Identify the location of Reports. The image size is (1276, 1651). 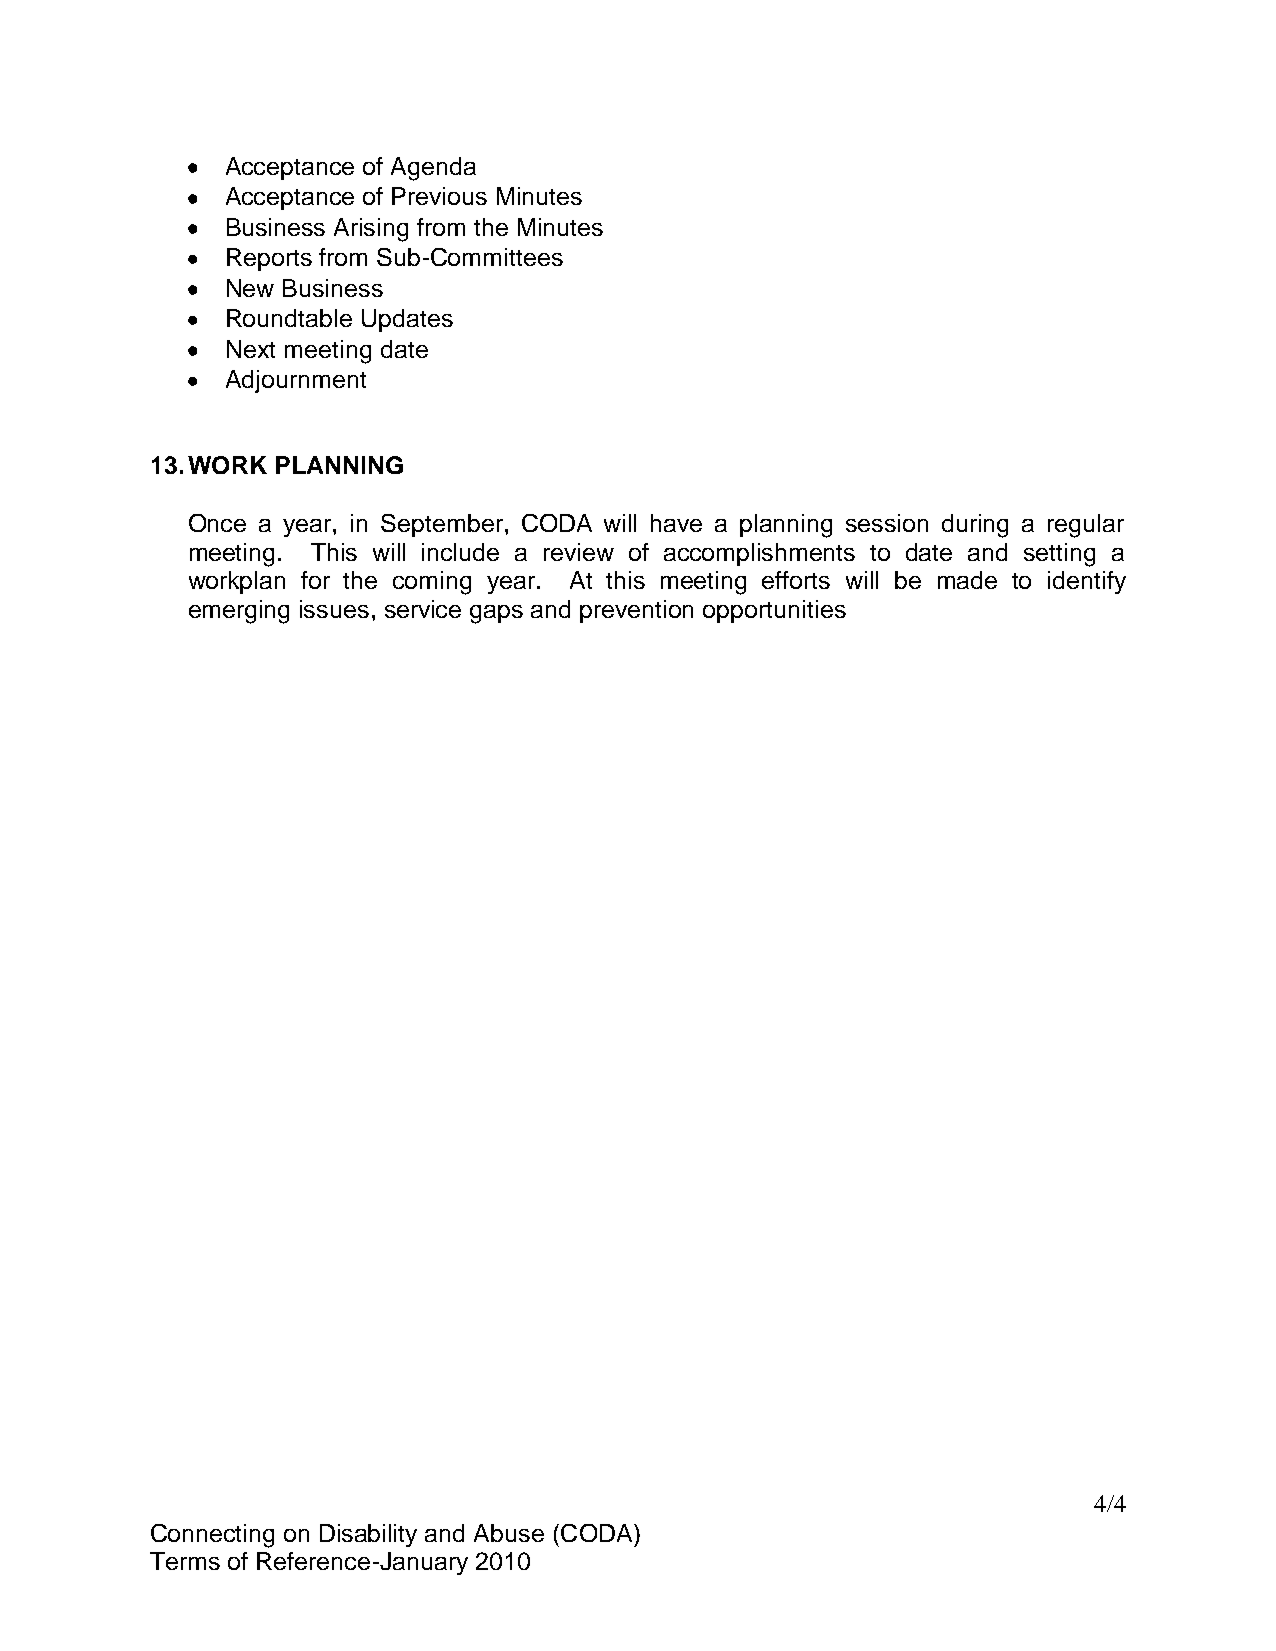
(269, 259).
